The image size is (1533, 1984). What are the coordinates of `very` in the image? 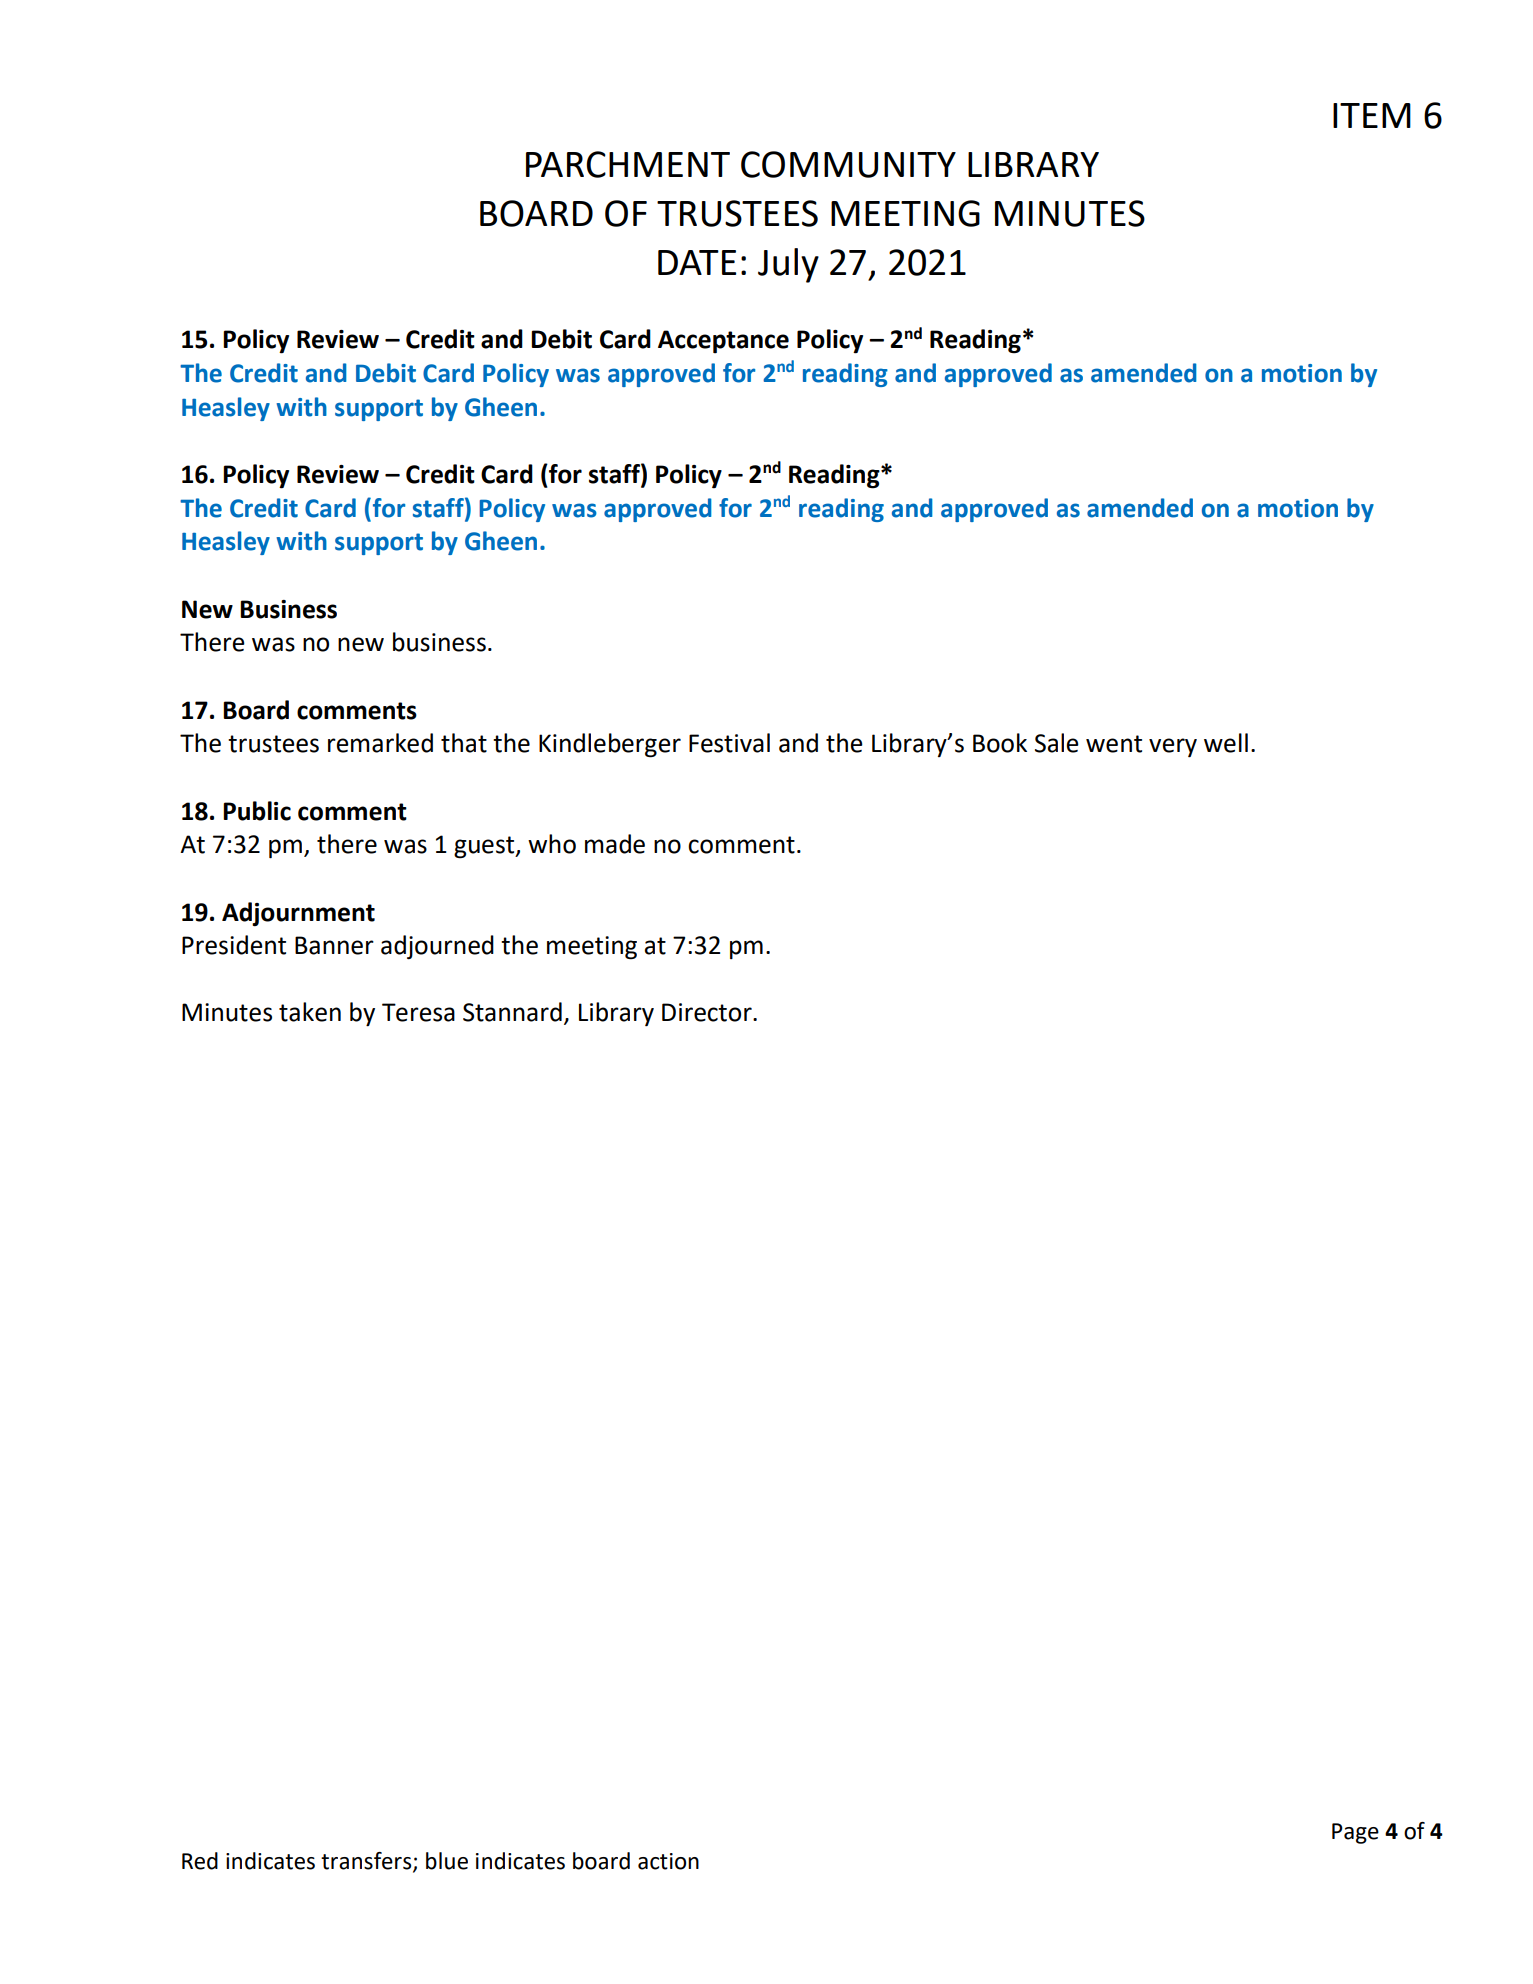 It's located at (1173, 747).
